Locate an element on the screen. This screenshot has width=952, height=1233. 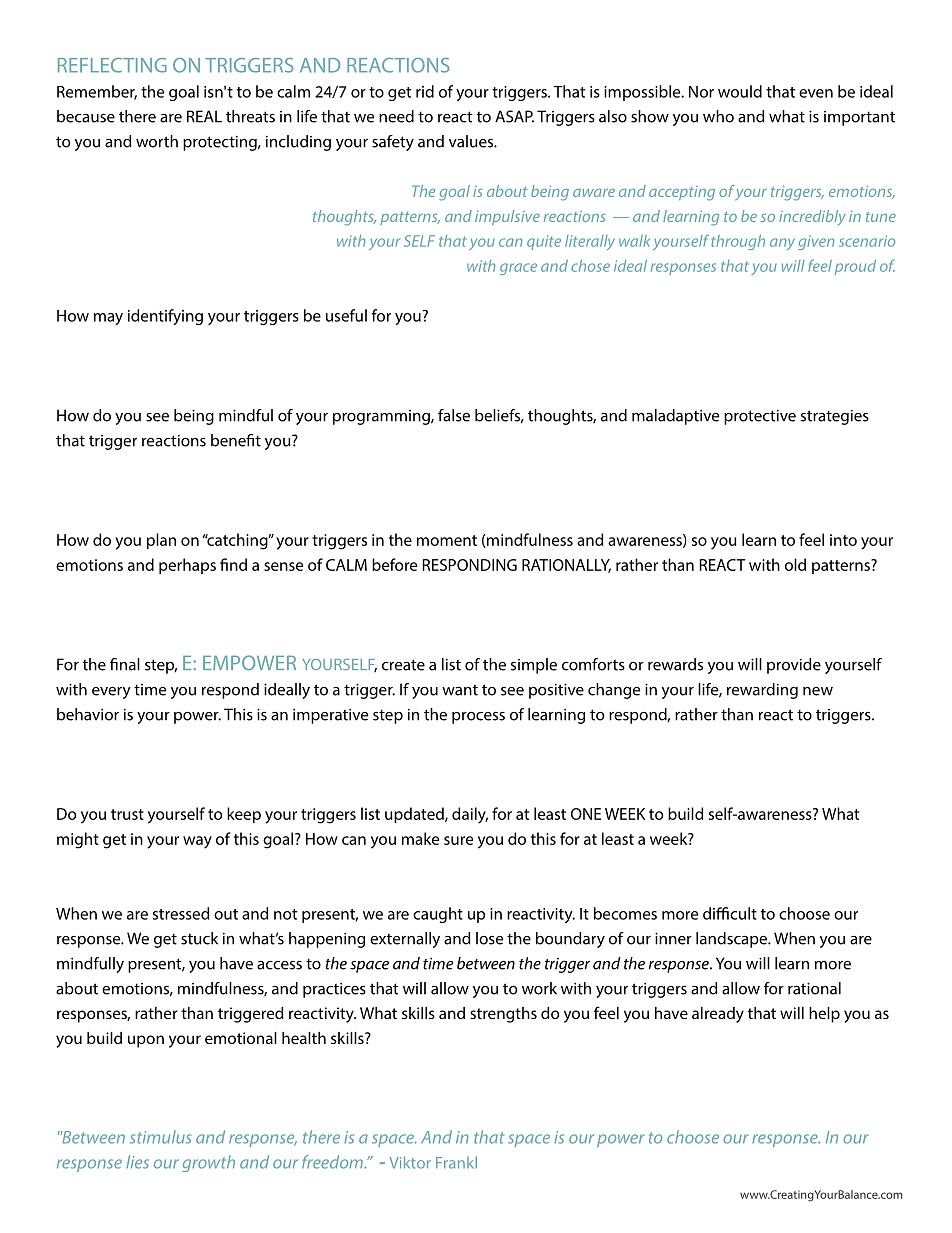
false is located at coordinates (454, 415).
